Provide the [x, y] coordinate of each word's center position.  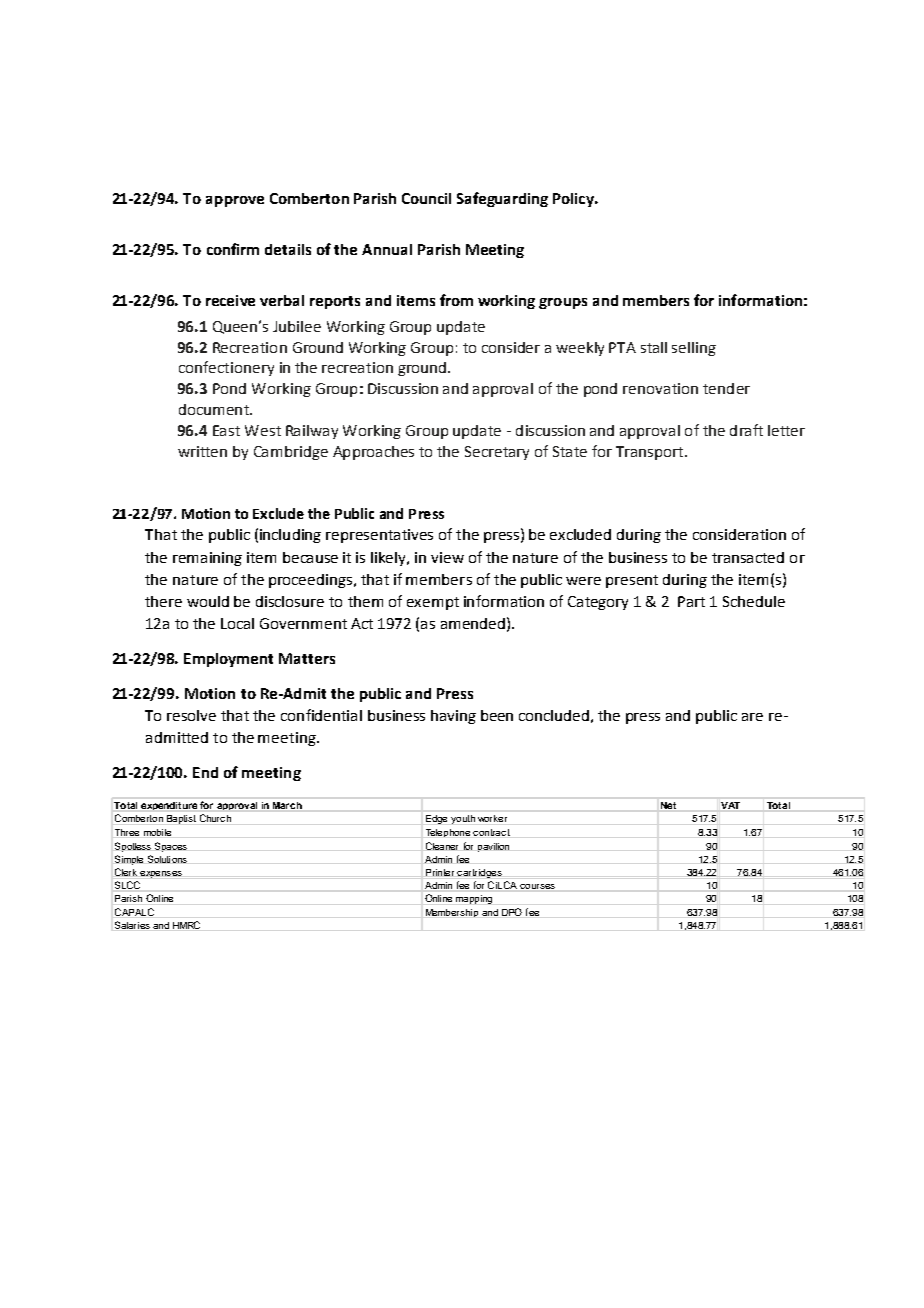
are [752, 717]
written [202, 451]
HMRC [186, 925]
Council [426, 198]
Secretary [497, 453]
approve [235, 201]
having [453, 717]
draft [746, 430]
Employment [228, 660]
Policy [575, 200]
